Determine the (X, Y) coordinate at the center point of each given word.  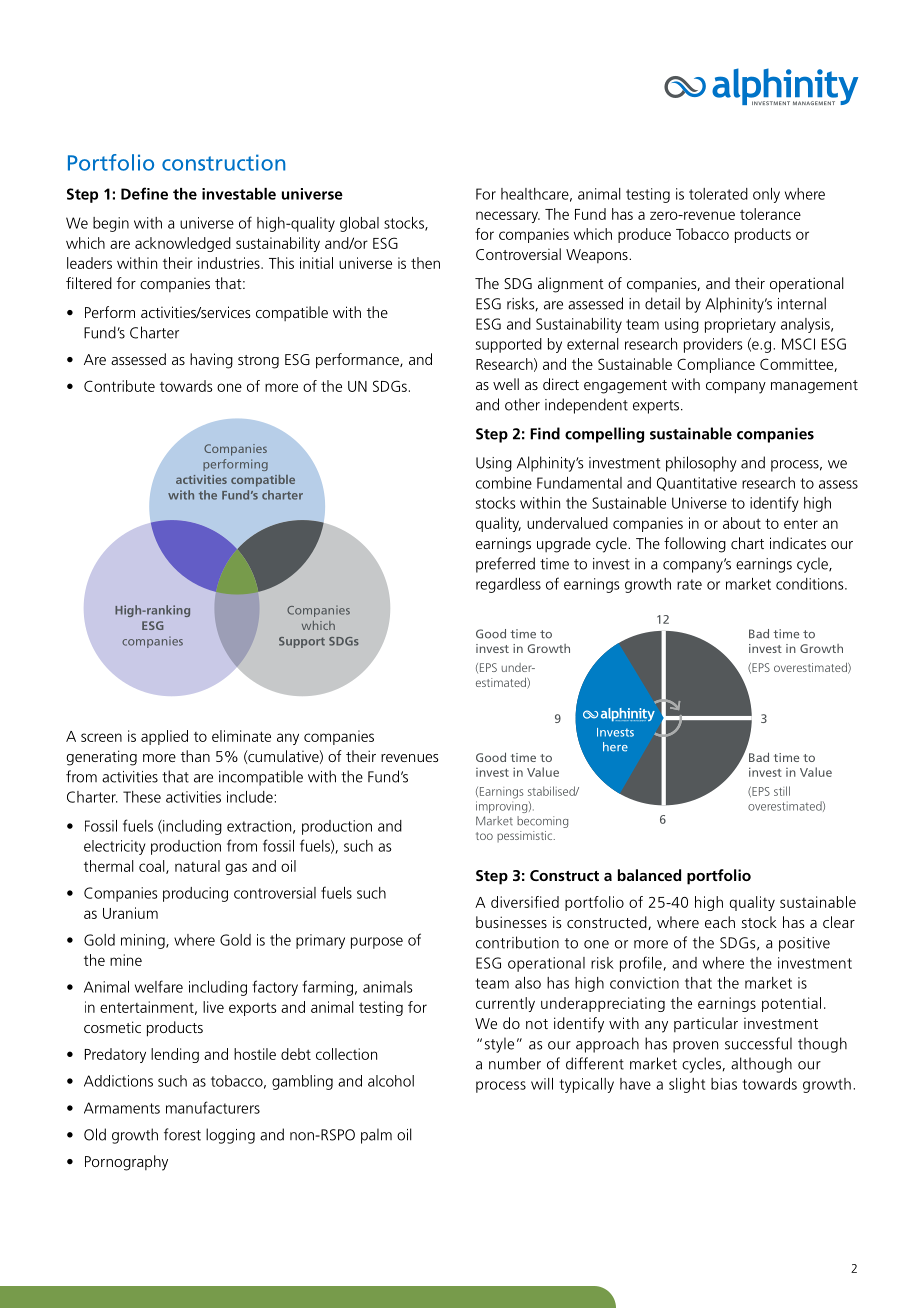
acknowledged (183, 244)
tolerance (770, 214)
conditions (811, 584)
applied (164, 737)
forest (182, 1134)
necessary (508, 217)
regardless (508, 585)
